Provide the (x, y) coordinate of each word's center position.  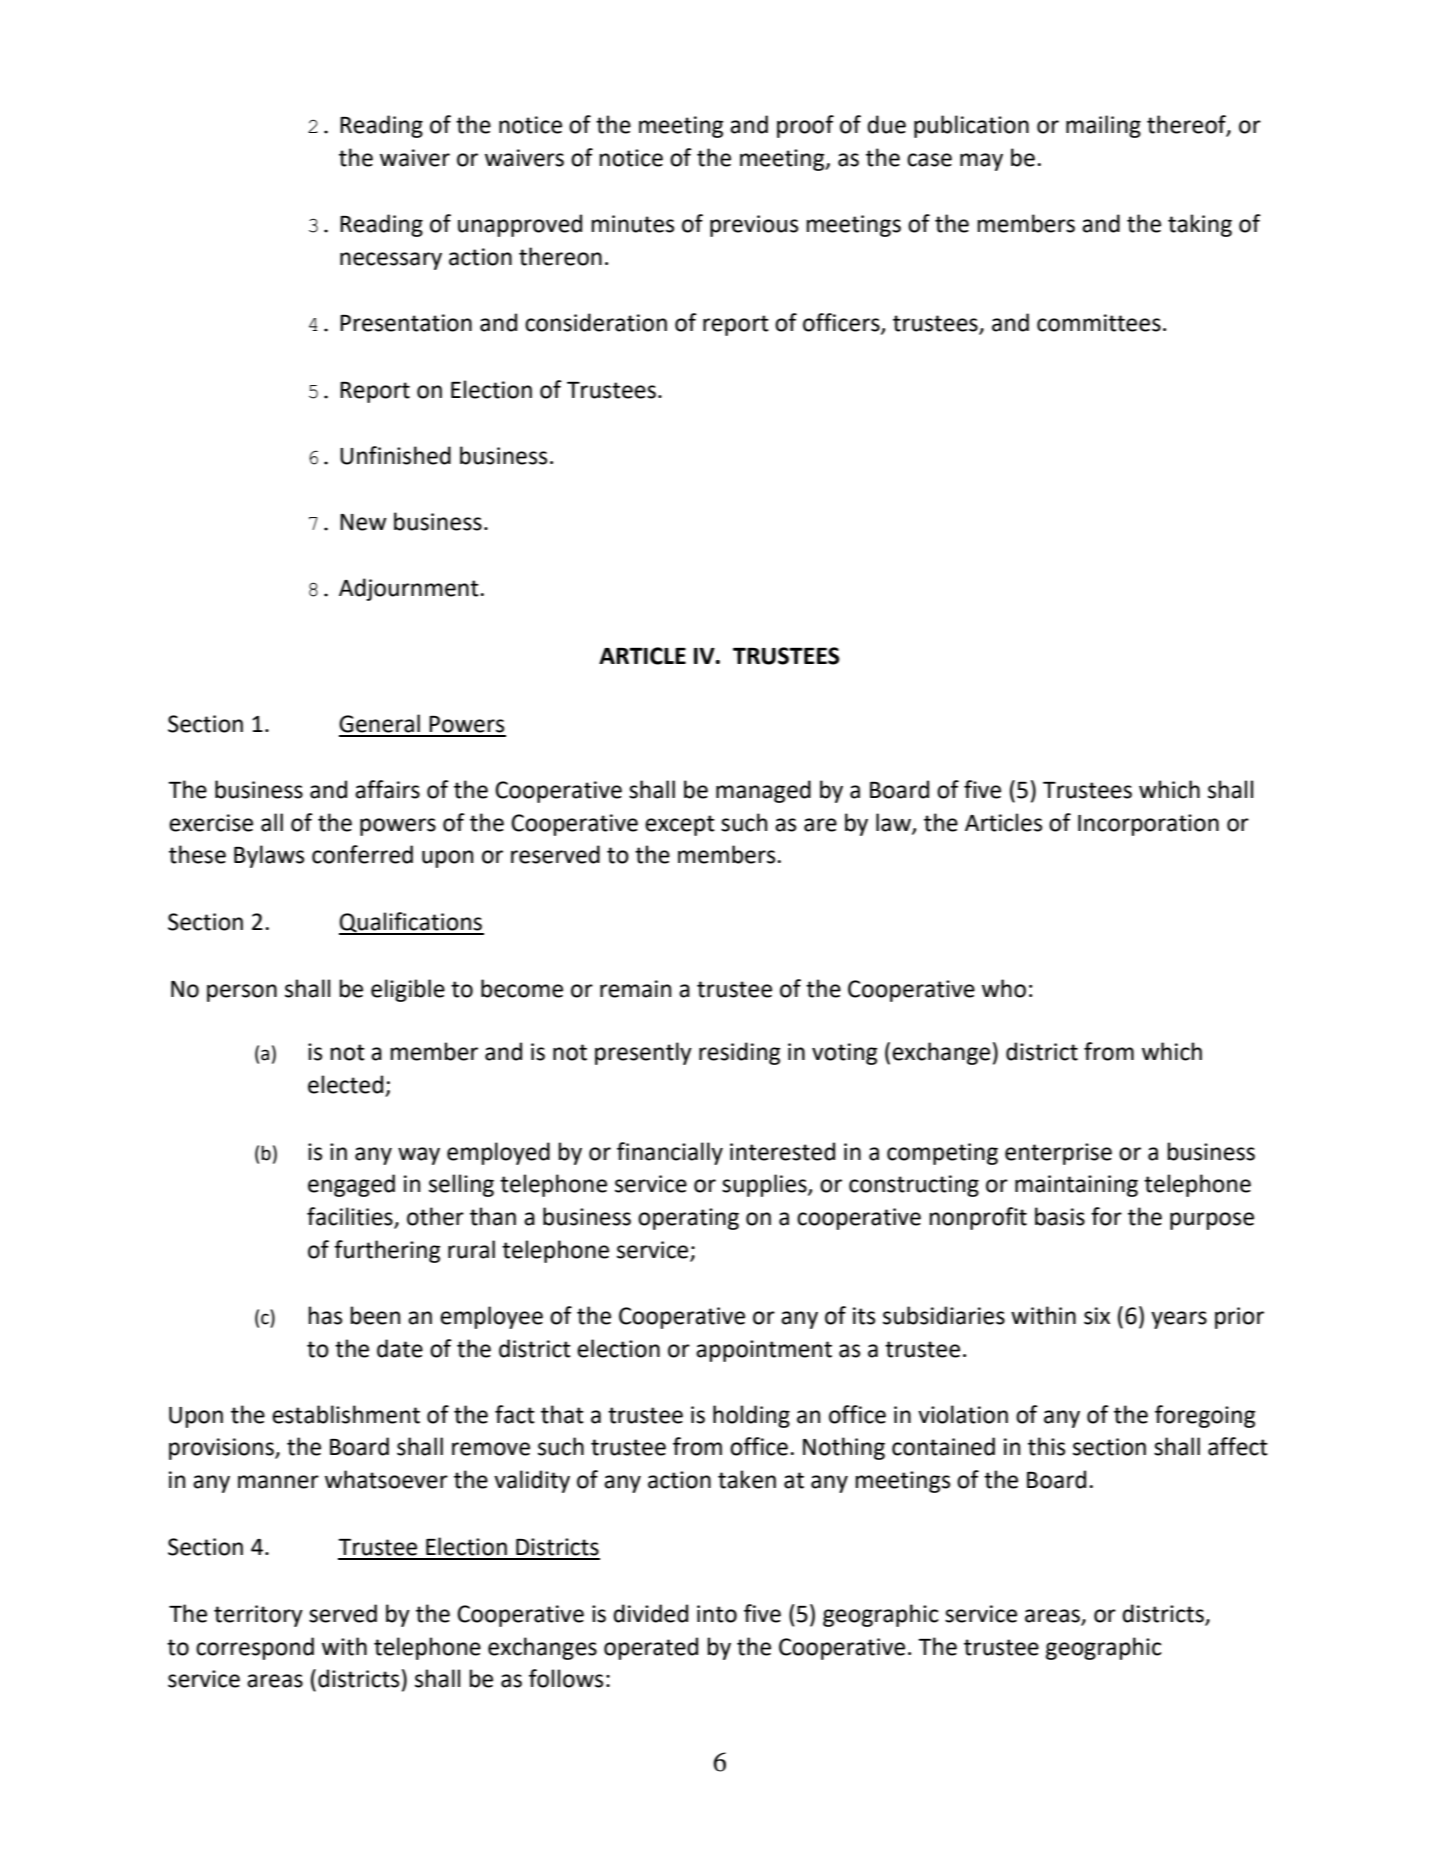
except (680, 825)
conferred (362, 854)
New (363, 522)
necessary (391, 261)
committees (1099, 323)
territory (258, 1616)
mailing (1103, 126)
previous (754, 226)
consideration (596, 322)
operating (688, 1219)
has (325, 1315)
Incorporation (1148, 825)
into (717, 1614)
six (1097, 1316)
